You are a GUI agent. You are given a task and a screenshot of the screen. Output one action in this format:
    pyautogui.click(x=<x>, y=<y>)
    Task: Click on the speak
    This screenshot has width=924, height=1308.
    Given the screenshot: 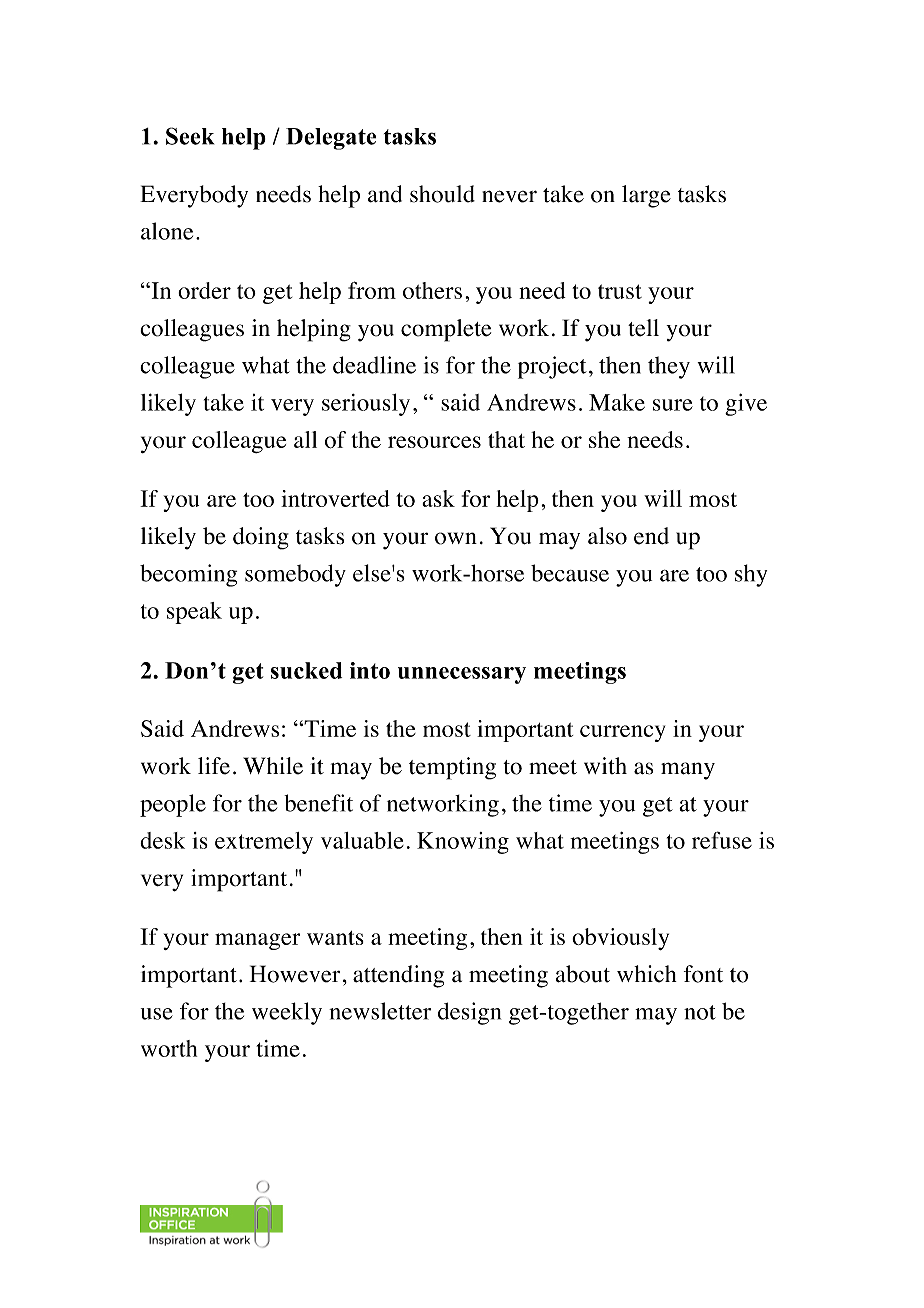 What is the action you would take?
    pyautogui.click(x=194, y=613)
